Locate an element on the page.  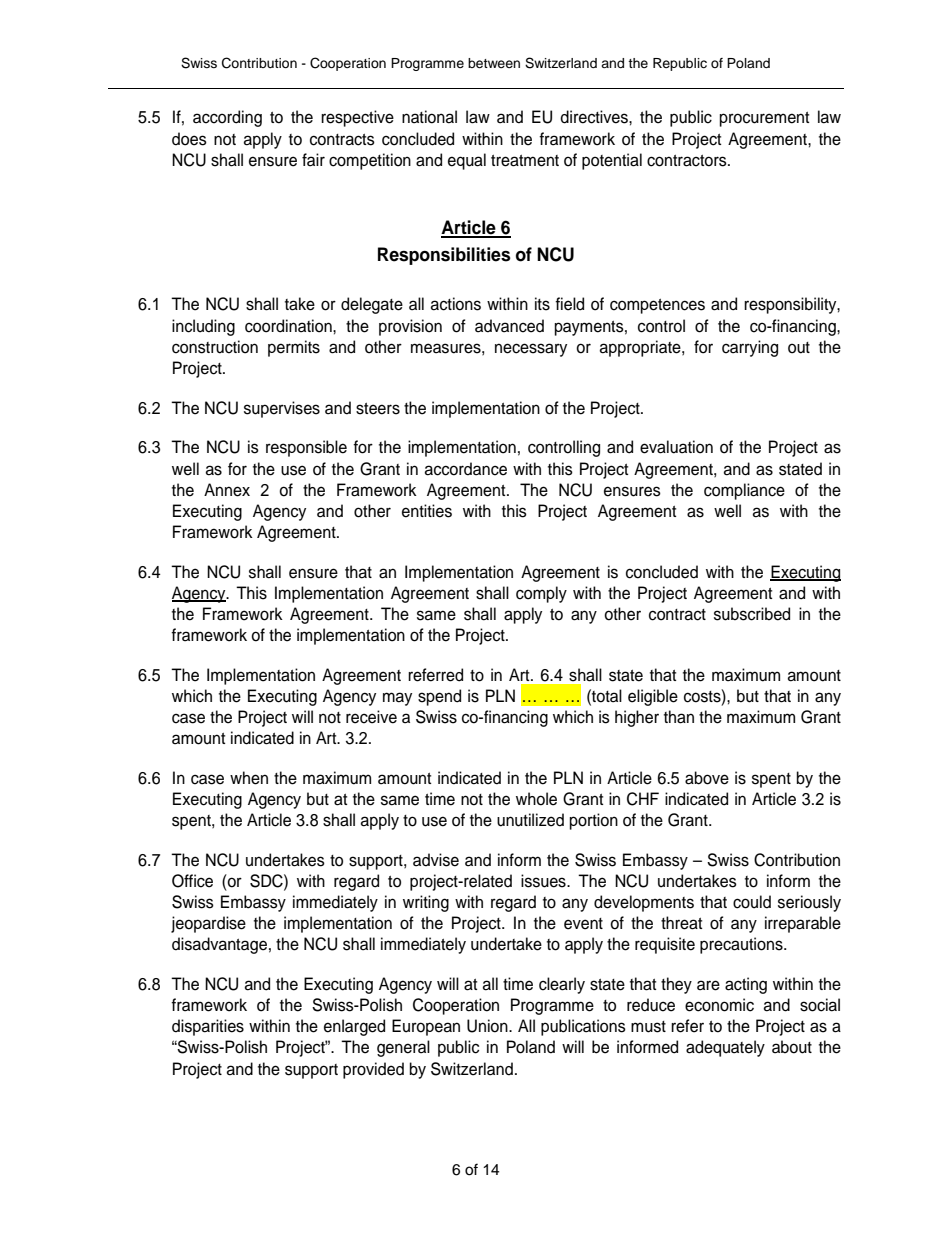
procurement is located at coordinates (764, 119).
